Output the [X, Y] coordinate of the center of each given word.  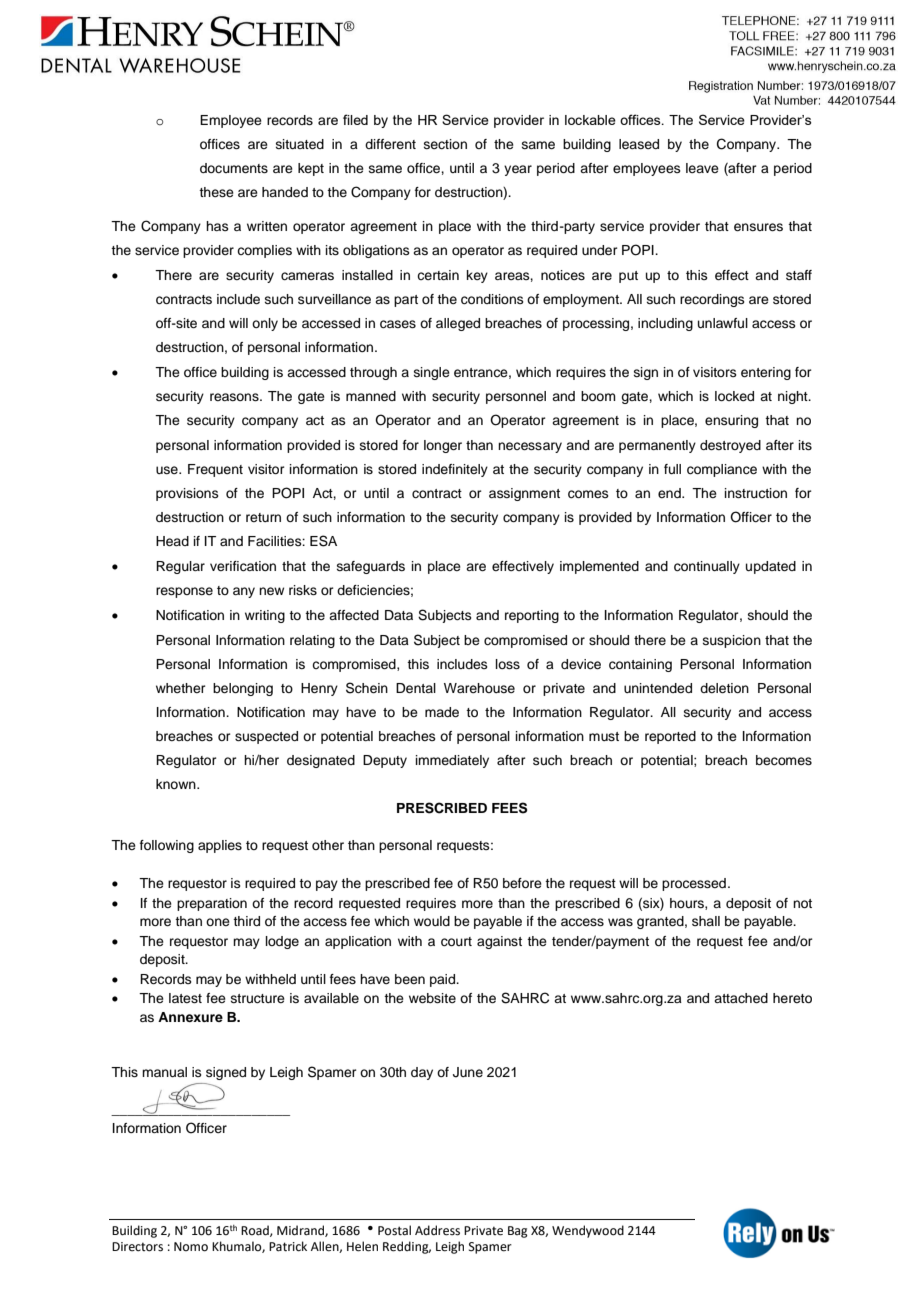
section [445, 144]
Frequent [215, 470]
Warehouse [479, 688]
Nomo [191, 1247]
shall [706, 921]
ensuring [731, 421]
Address [437, 1230]
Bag [518, 1232]
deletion [724, 688]
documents [234, 168]
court [456, 942]
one [218, 922]
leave [702, 168]
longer [443, 446]
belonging [243, 689]
